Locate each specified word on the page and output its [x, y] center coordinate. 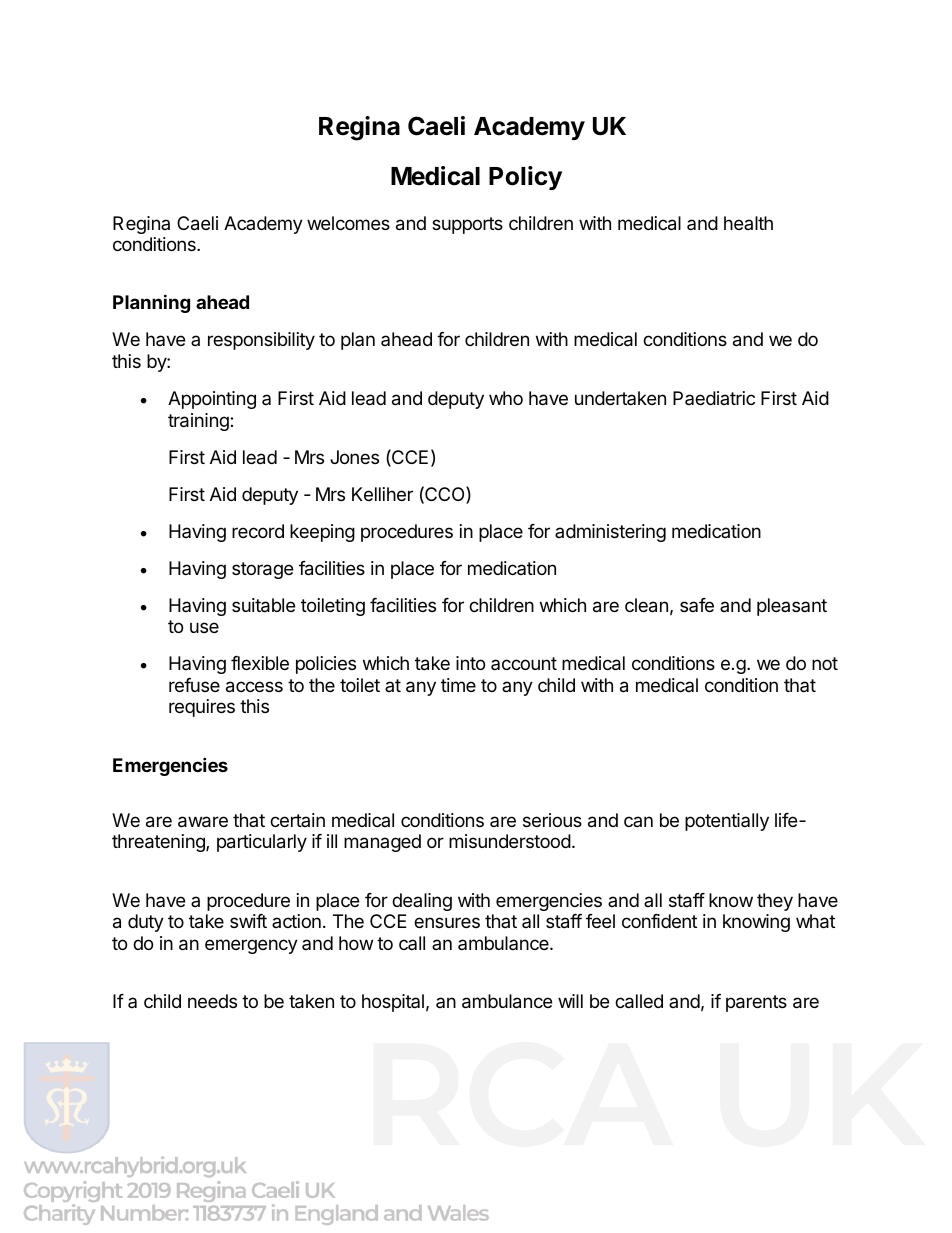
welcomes [348, 223]
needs [212, 1001]
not [825, 663]
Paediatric [714, 398]
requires [202, 708]
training [199, 422]
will [570, 1001]
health [748, 223]
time [458, 685]
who [506, 398]
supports [467, 225]
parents [756, 1003]
